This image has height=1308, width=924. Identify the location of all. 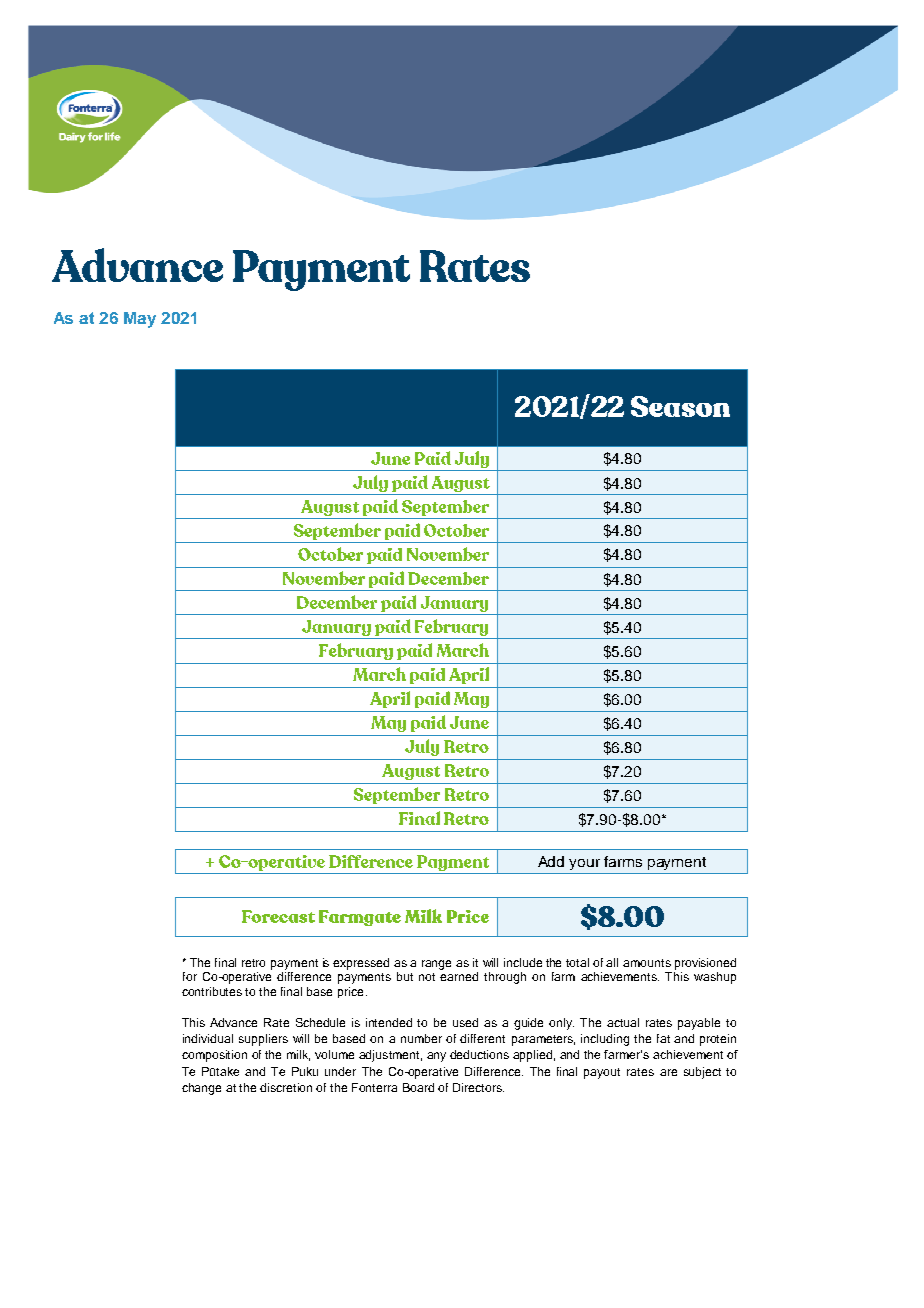
(612, 962).
